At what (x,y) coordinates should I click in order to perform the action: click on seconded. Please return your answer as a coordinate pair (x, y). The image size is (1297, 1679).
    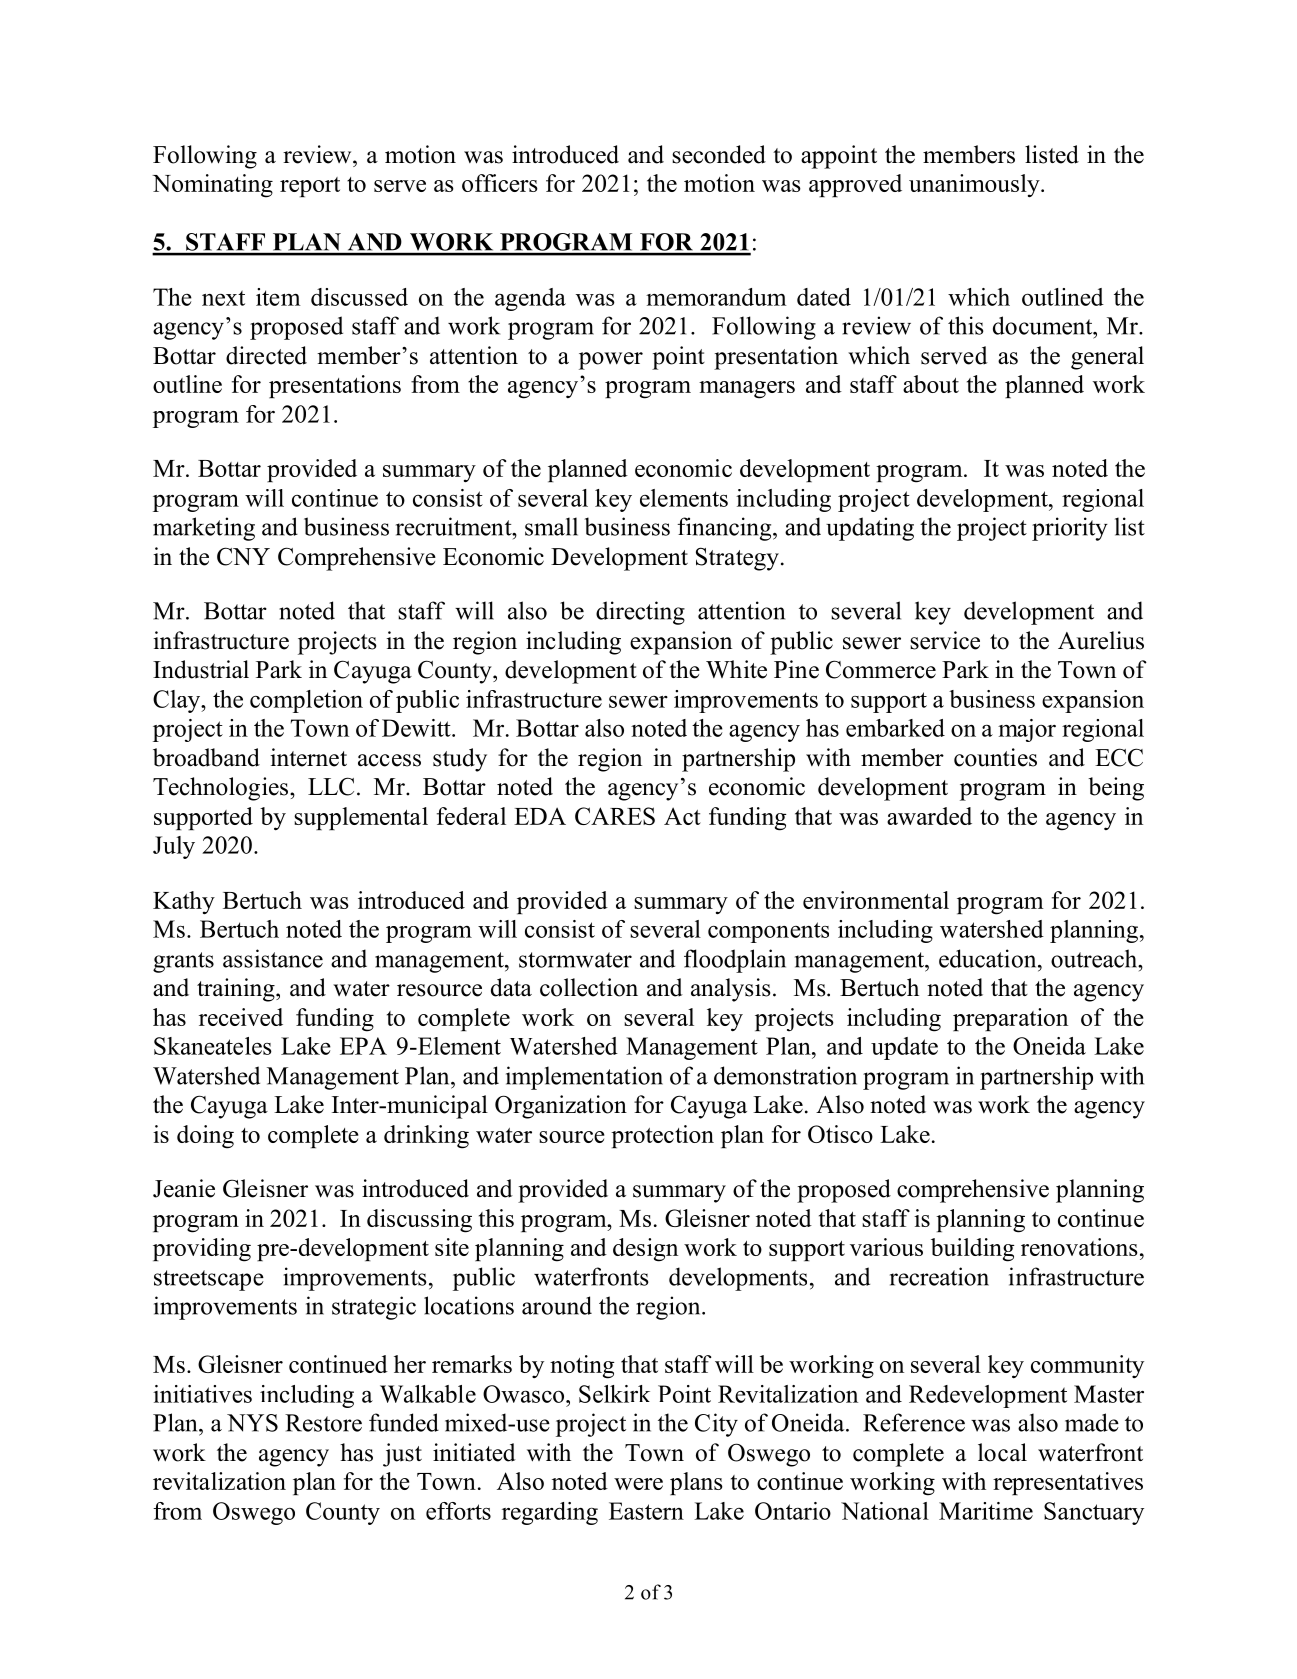
    Looking at the image, I should click on (719, 154).
